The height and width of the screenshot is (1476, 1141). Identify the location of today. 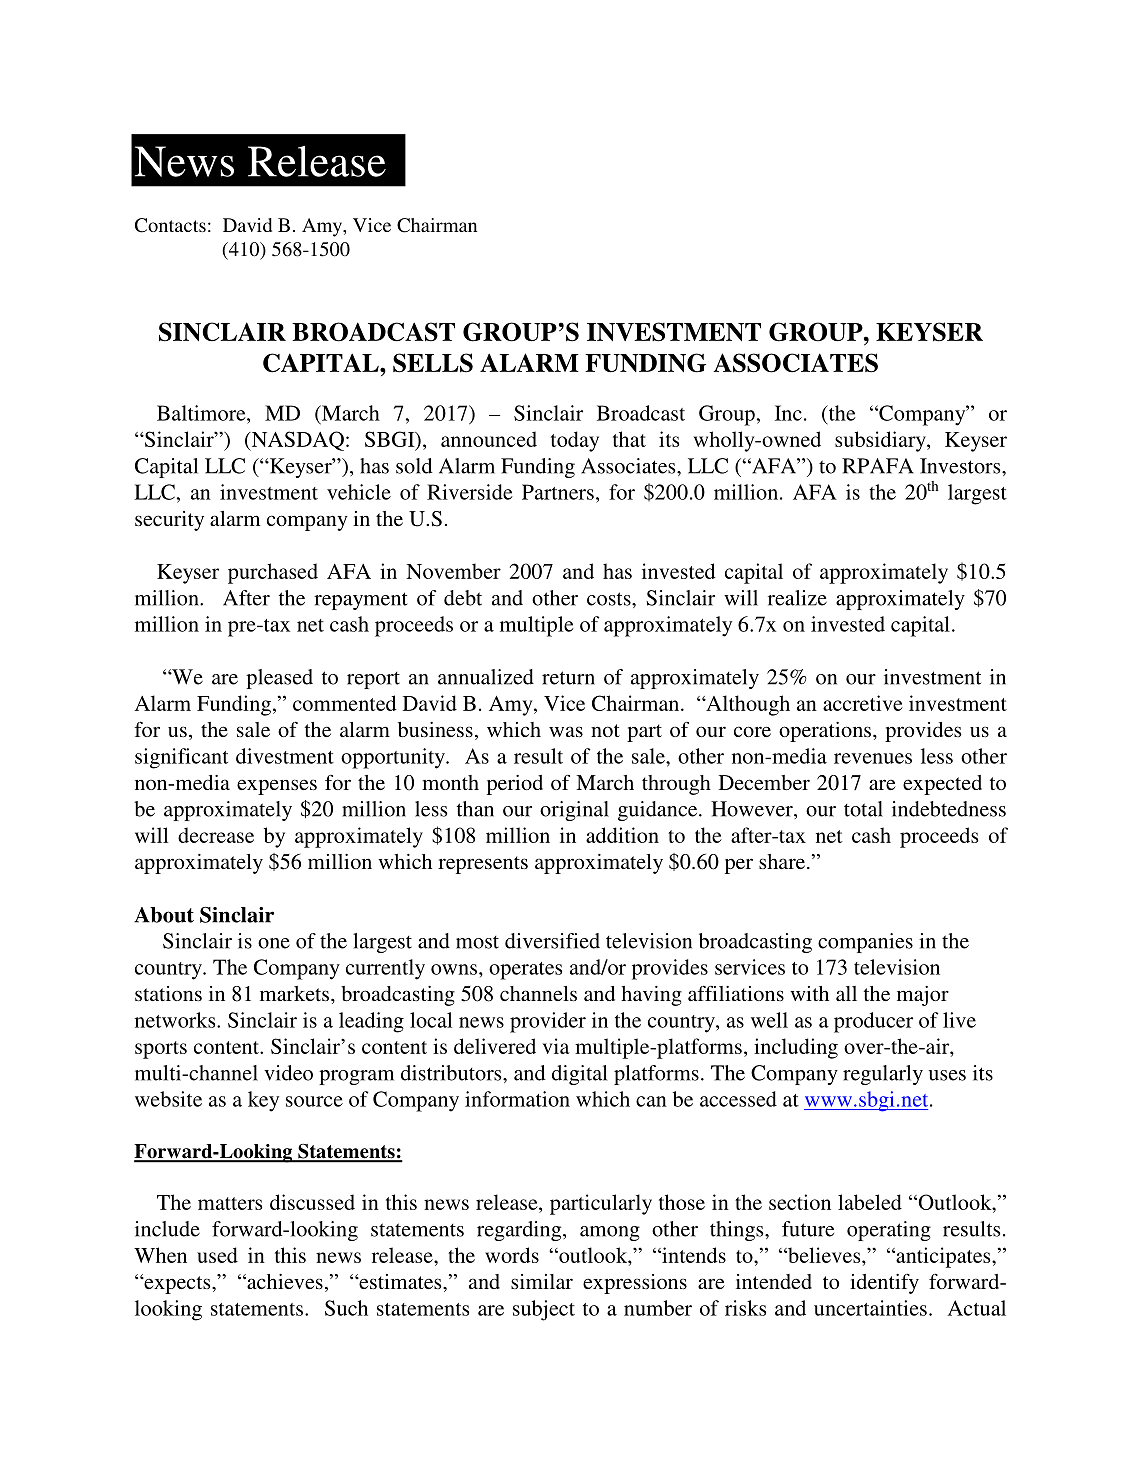
(575, 441).
